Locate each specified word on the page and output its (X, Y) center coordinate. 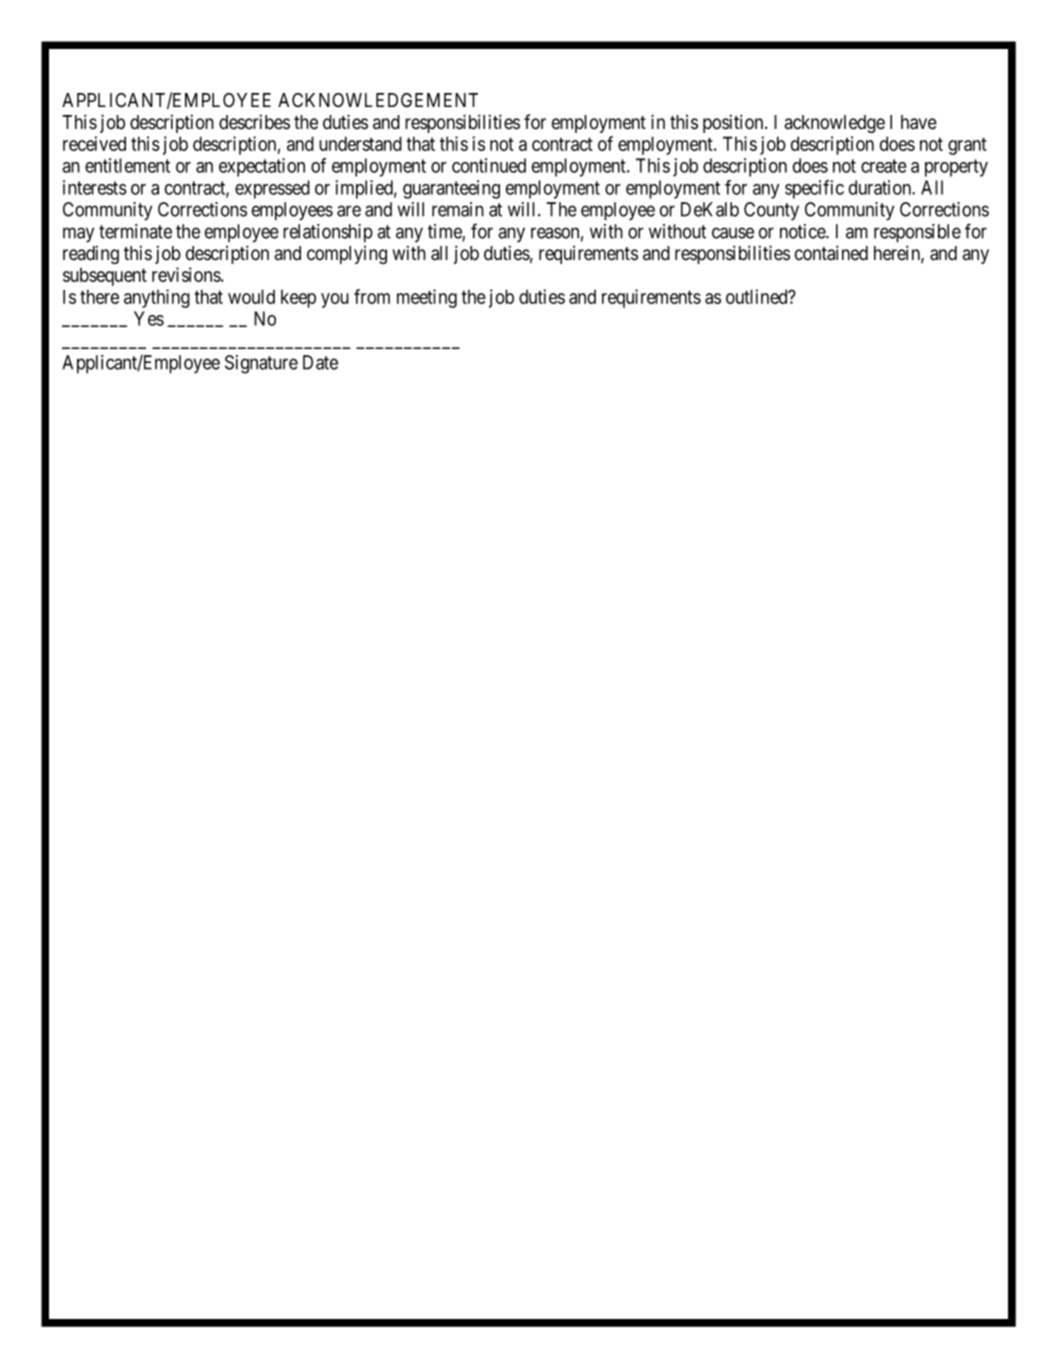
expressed (272, 189)
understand (360, 143)
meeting (427, 298)
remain (458, 209)
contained (831, 253)
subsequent (105, 277)
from (372, 296)
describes (254, 122)
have (919, 122)
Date (320, 362)
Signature (261, 364)
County (771, 211)
